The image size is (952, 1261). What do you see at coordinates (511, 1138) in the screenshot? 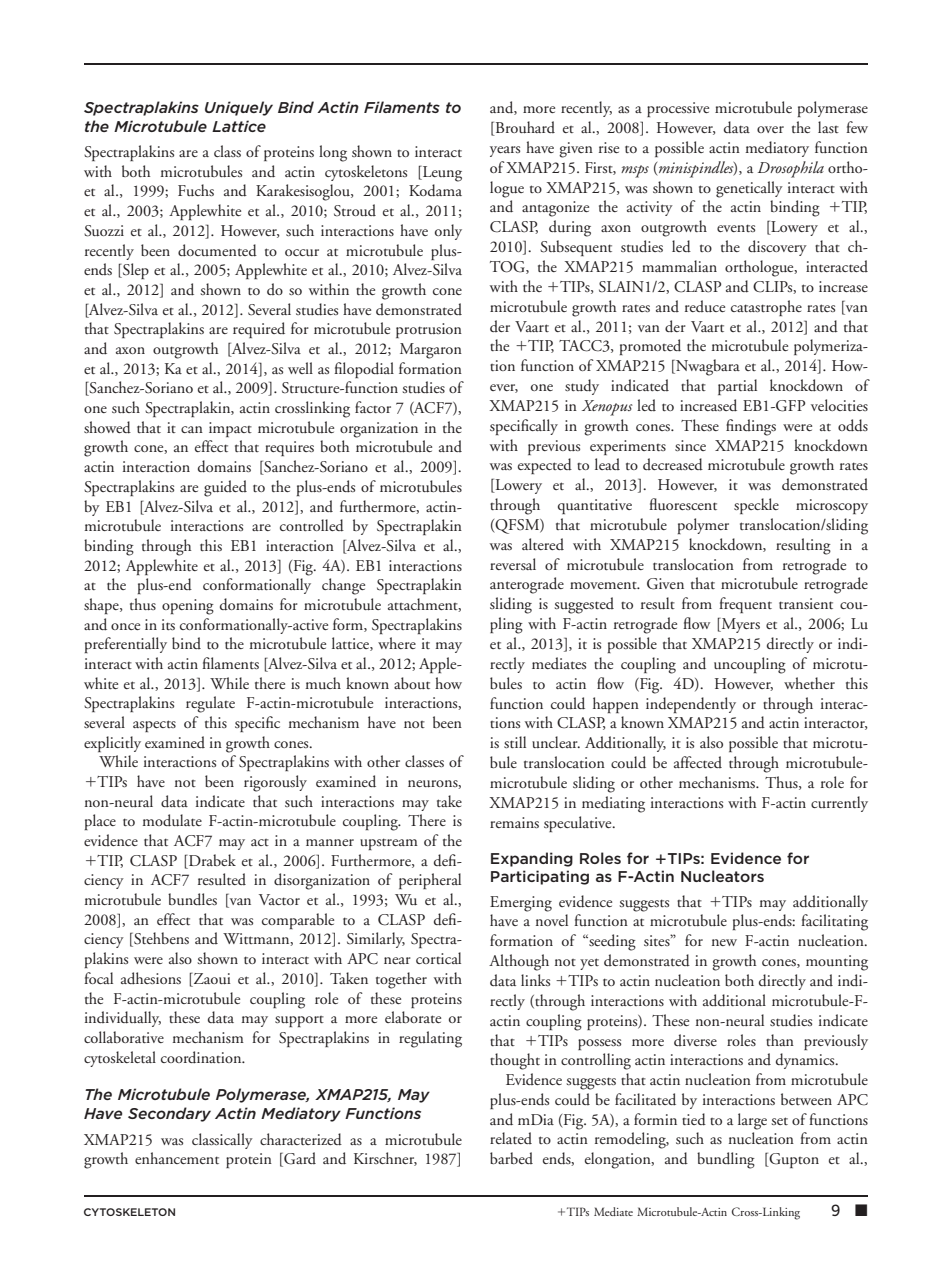
I see `related` at bounding box center [511, 1138].
